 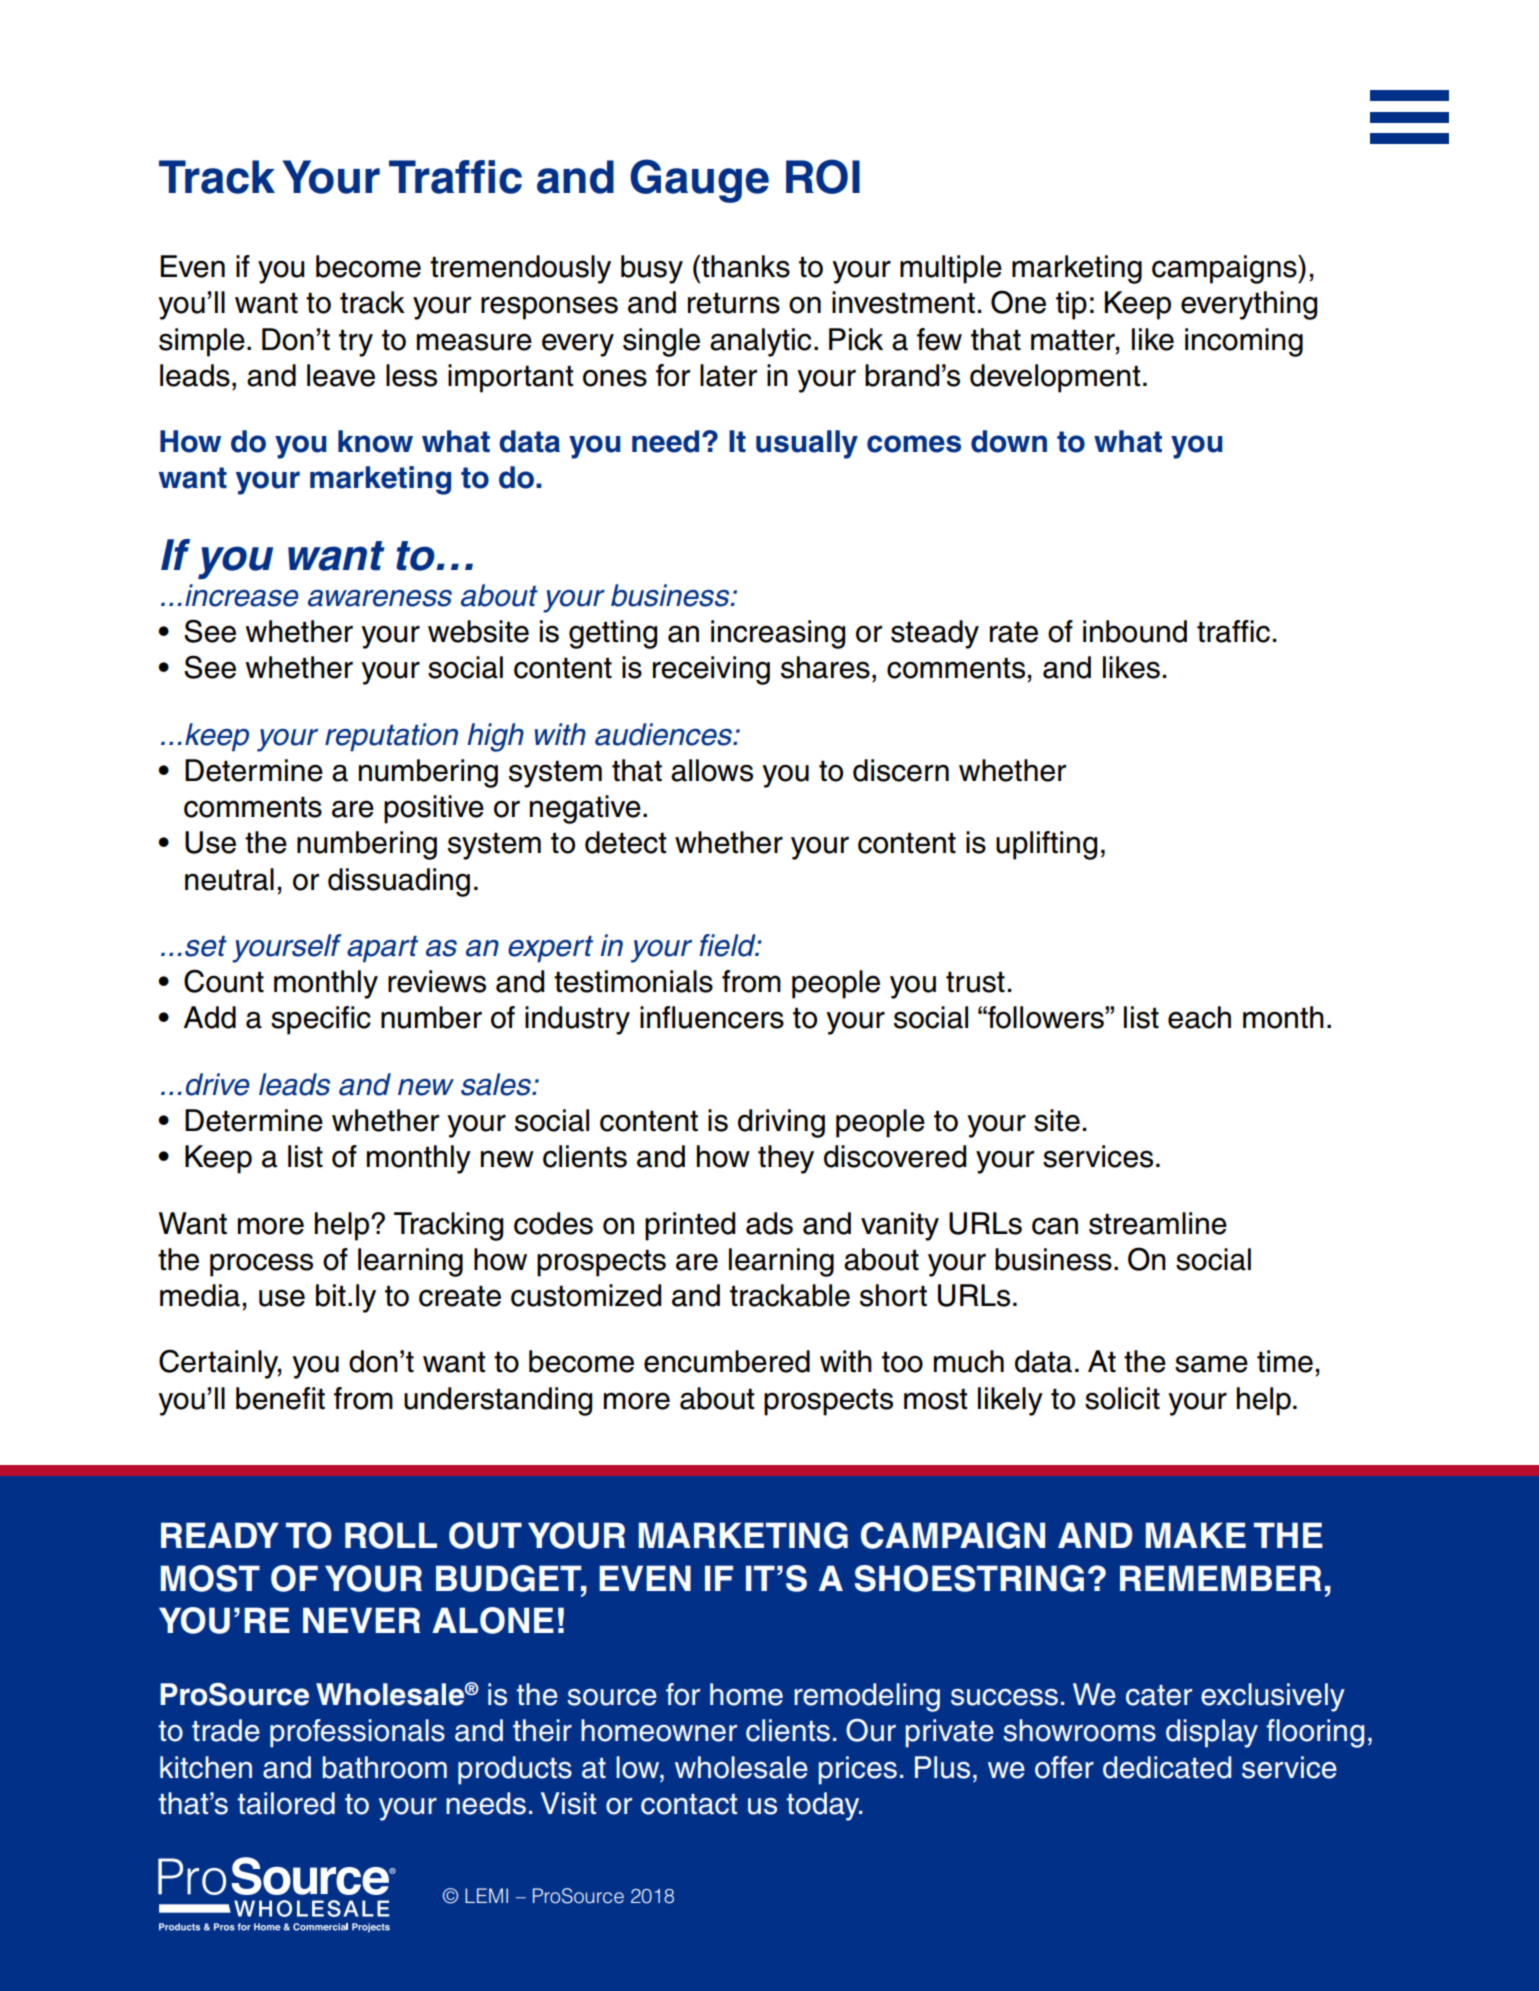 What do you see at coordinates (520, 269) in the screenshot?
I see `tremendously` at bounding box center [520, 269].
